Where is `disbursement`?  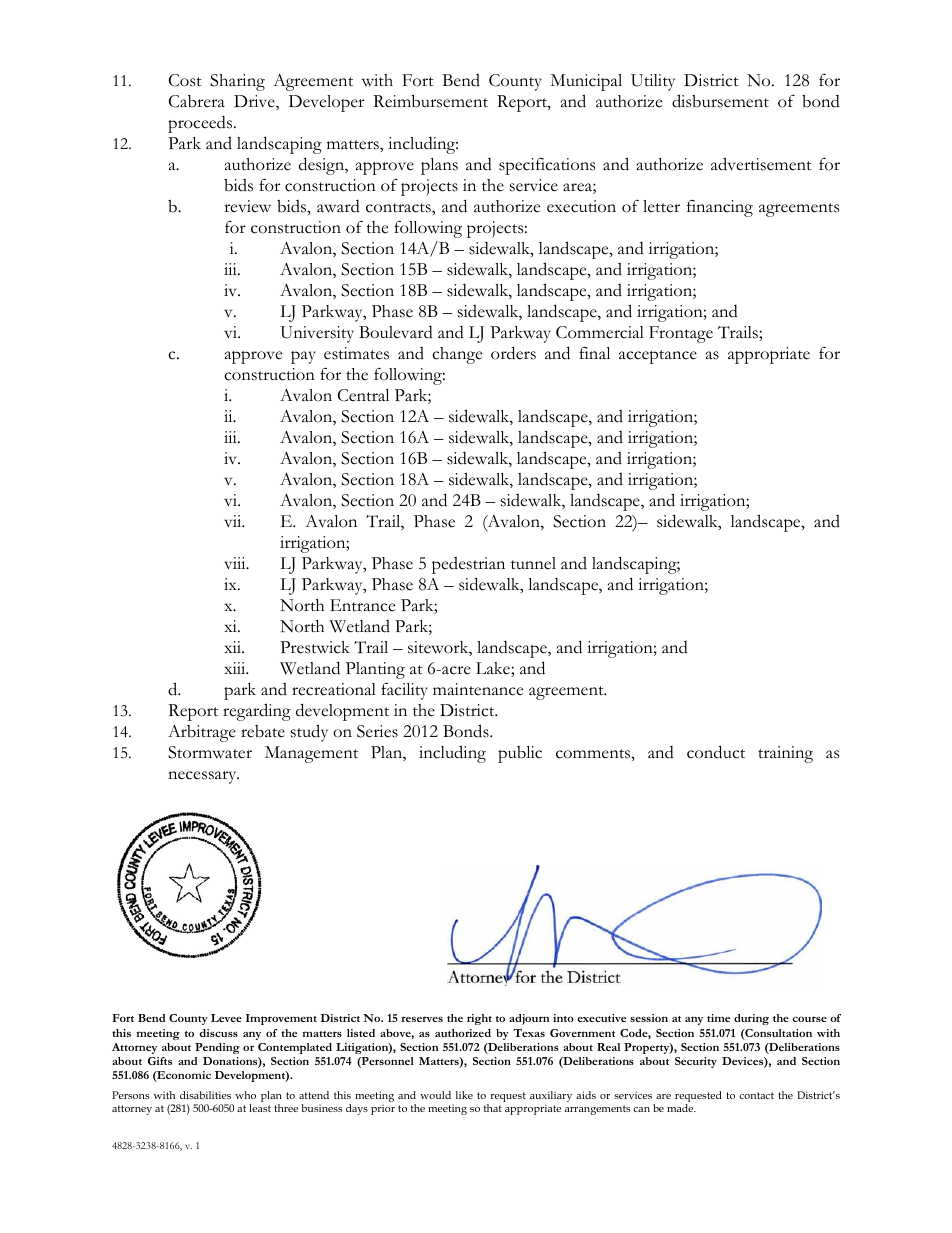
disbursement is located at coordinates (720, 101).
